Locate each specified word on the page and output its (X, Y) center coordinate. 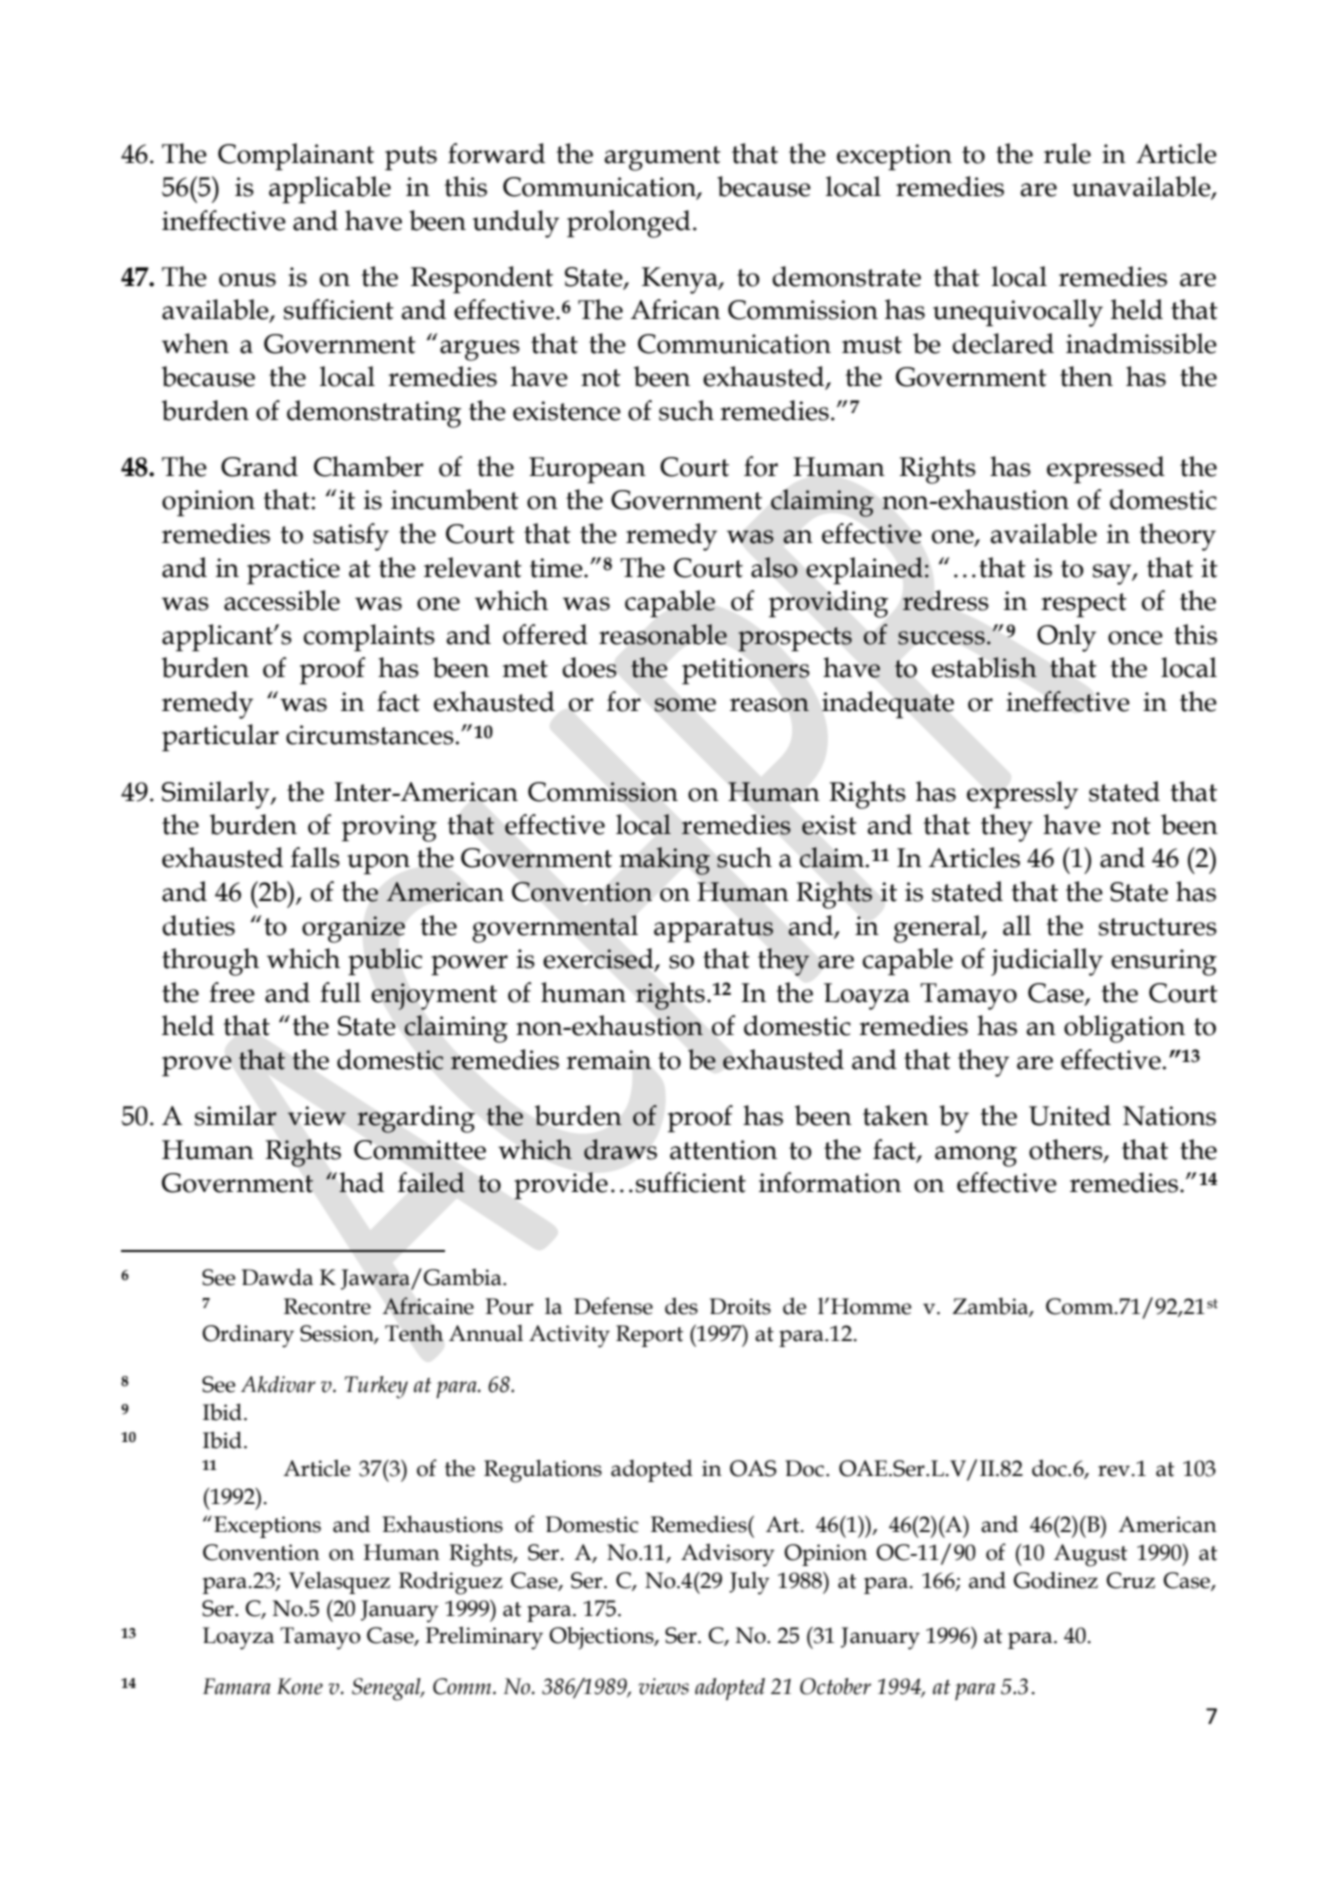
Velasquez (339, 1582)
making (664, 861)
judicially (1047, 962)
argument (662, 158)
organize (353, 929)
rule (1067, 153)
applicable (330, 190)
